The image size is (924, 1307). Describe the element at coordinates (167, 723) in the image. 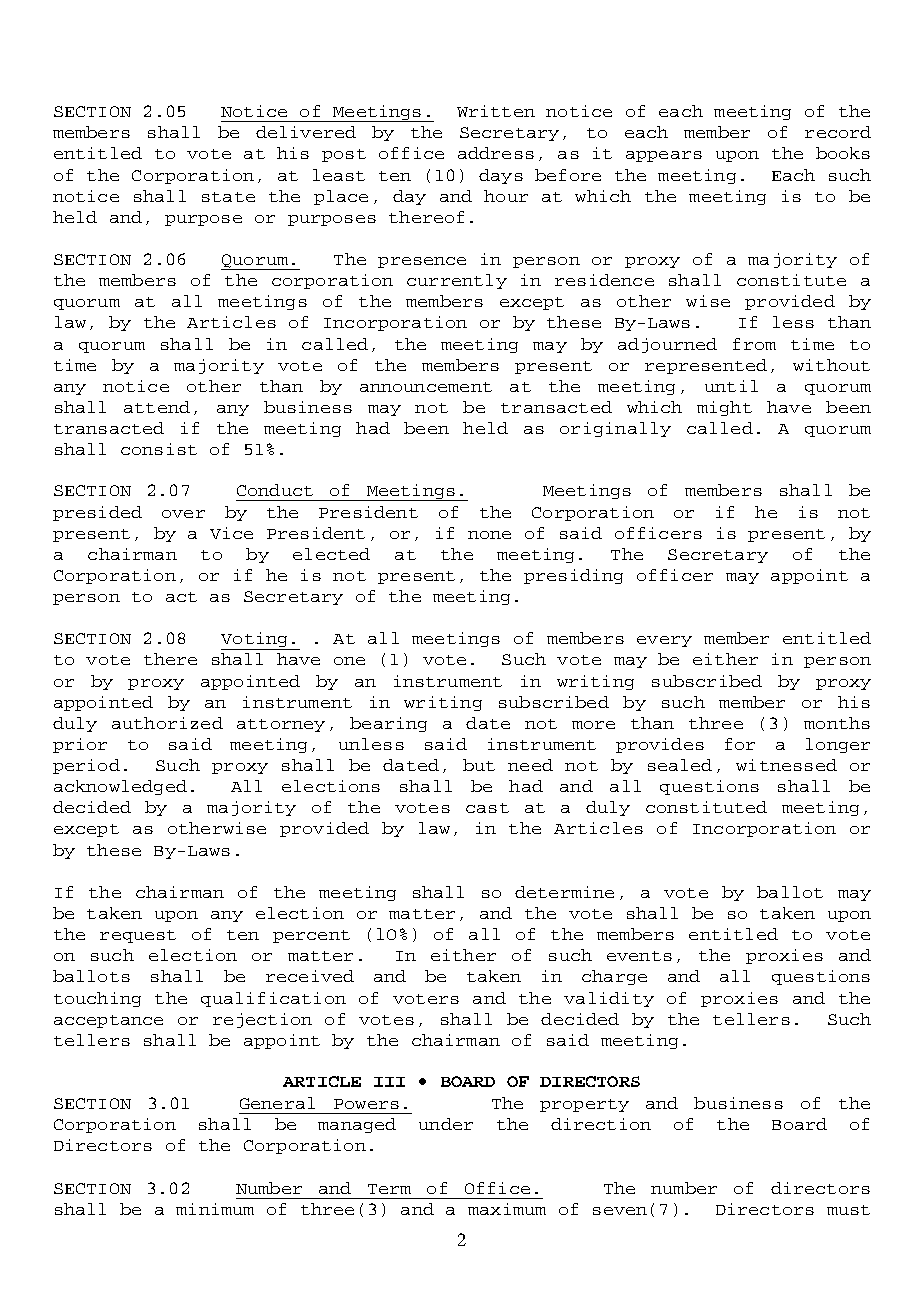

I see `authorized` at that location.
